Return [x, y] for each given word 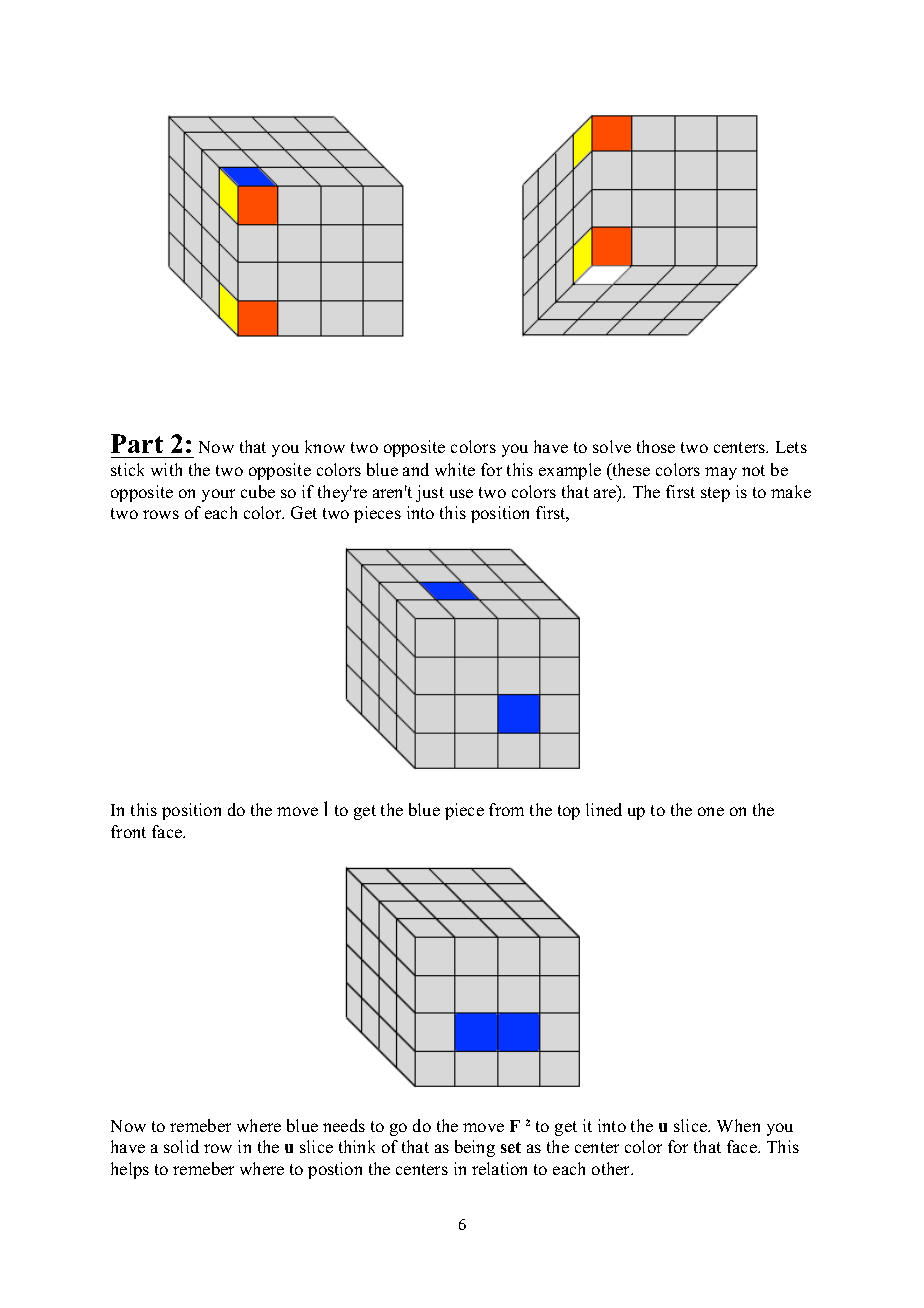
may [721, 473]
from [506, 809]
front [128, 831]
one [711, 811]
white [455, 469]
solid [181, 1146]
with [166, 469]
